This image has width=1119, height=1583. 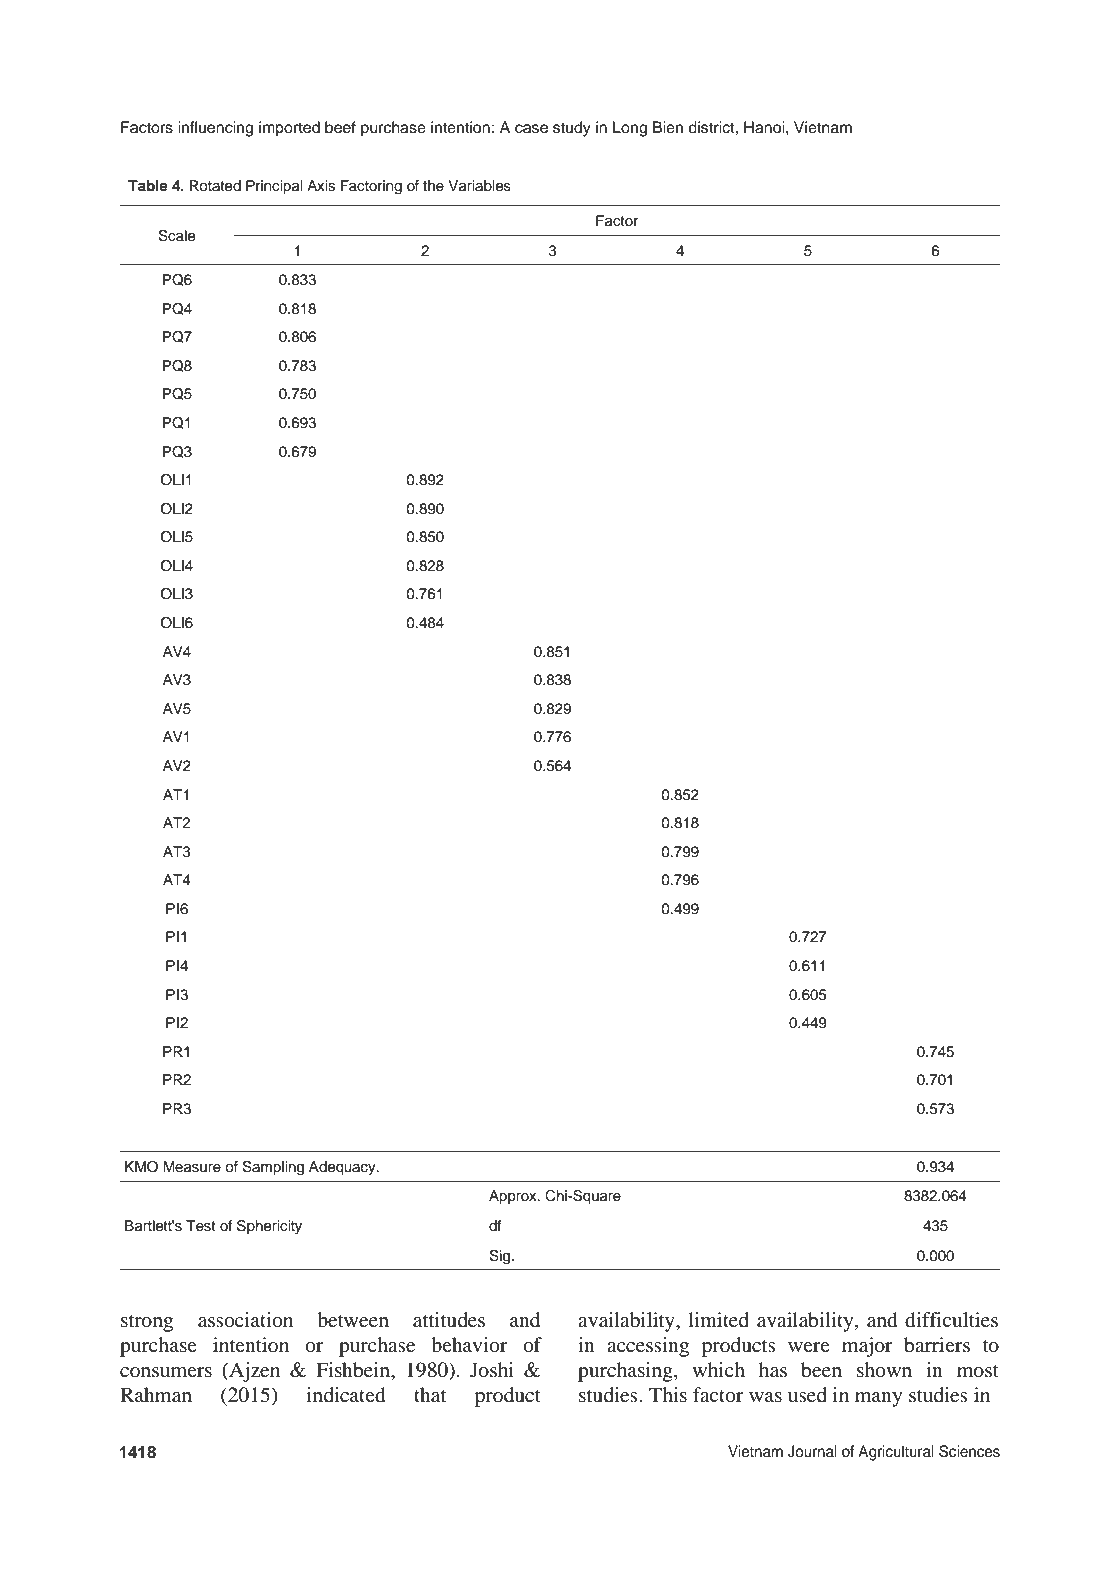 What do you see at coordinates (156, 1394) in the image?
I see `Rahman` at bounding box center [156, 1394].
